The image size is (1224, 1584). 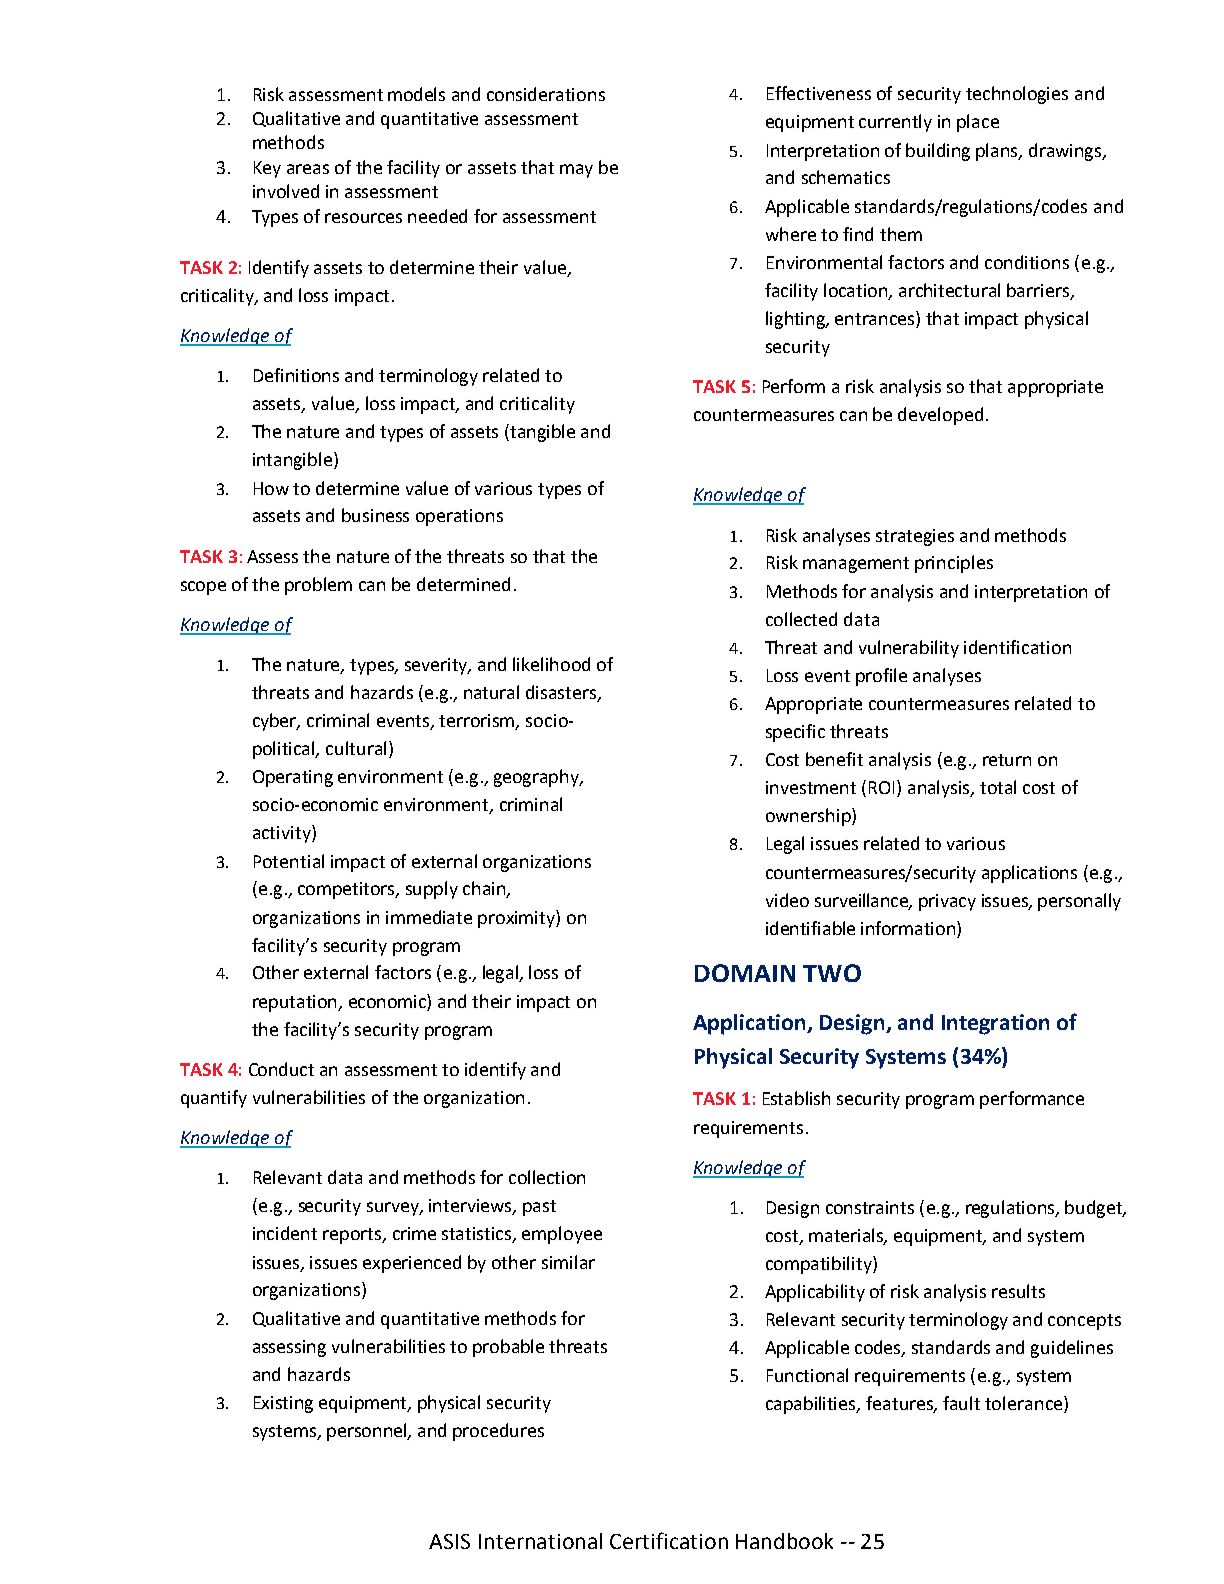 What do you see at coordinates (998, 787) in the screenshot?
I see `total` at bounding box center [998, 787].
